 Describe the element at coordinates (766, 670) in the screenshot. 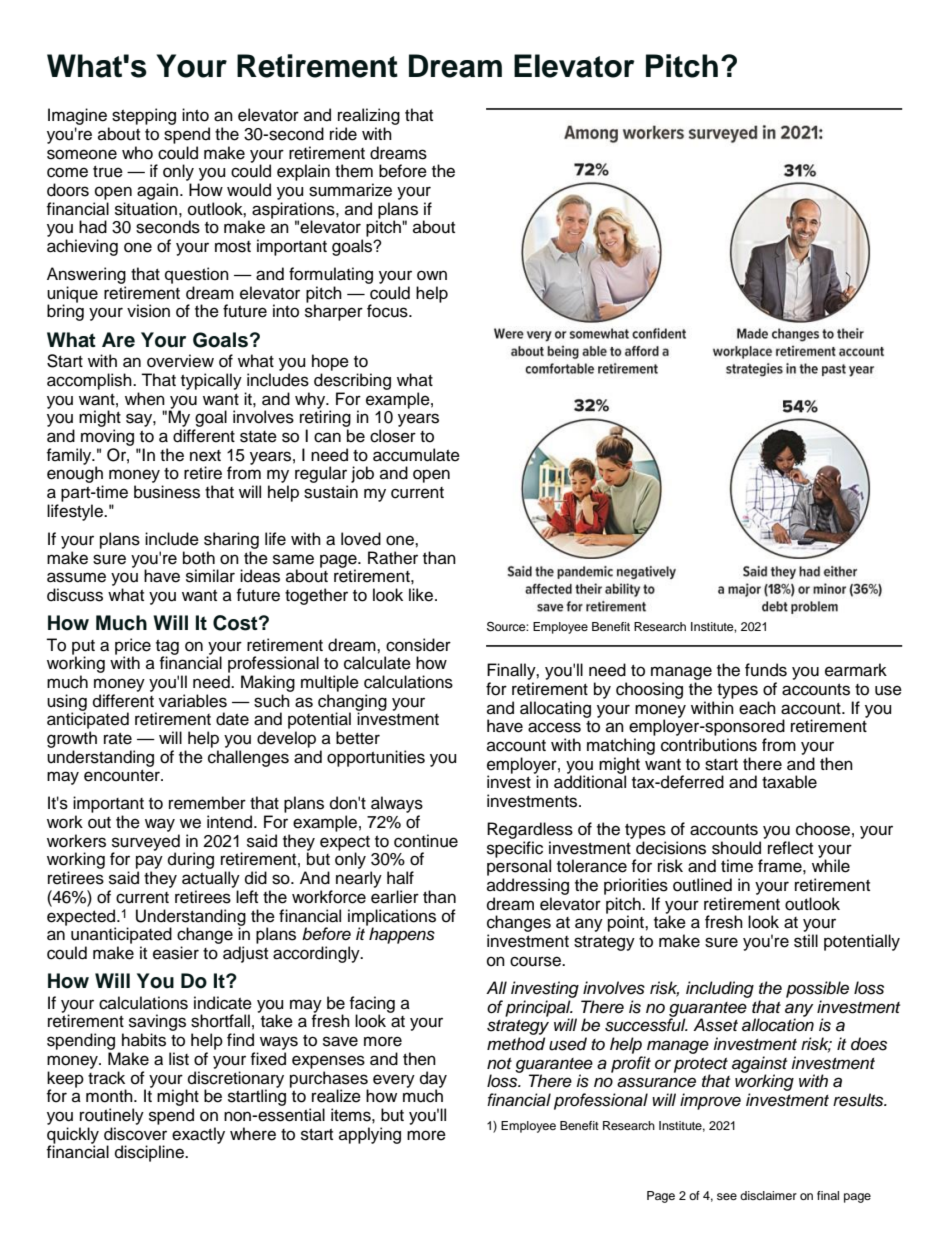

I see `funds` at that location.
